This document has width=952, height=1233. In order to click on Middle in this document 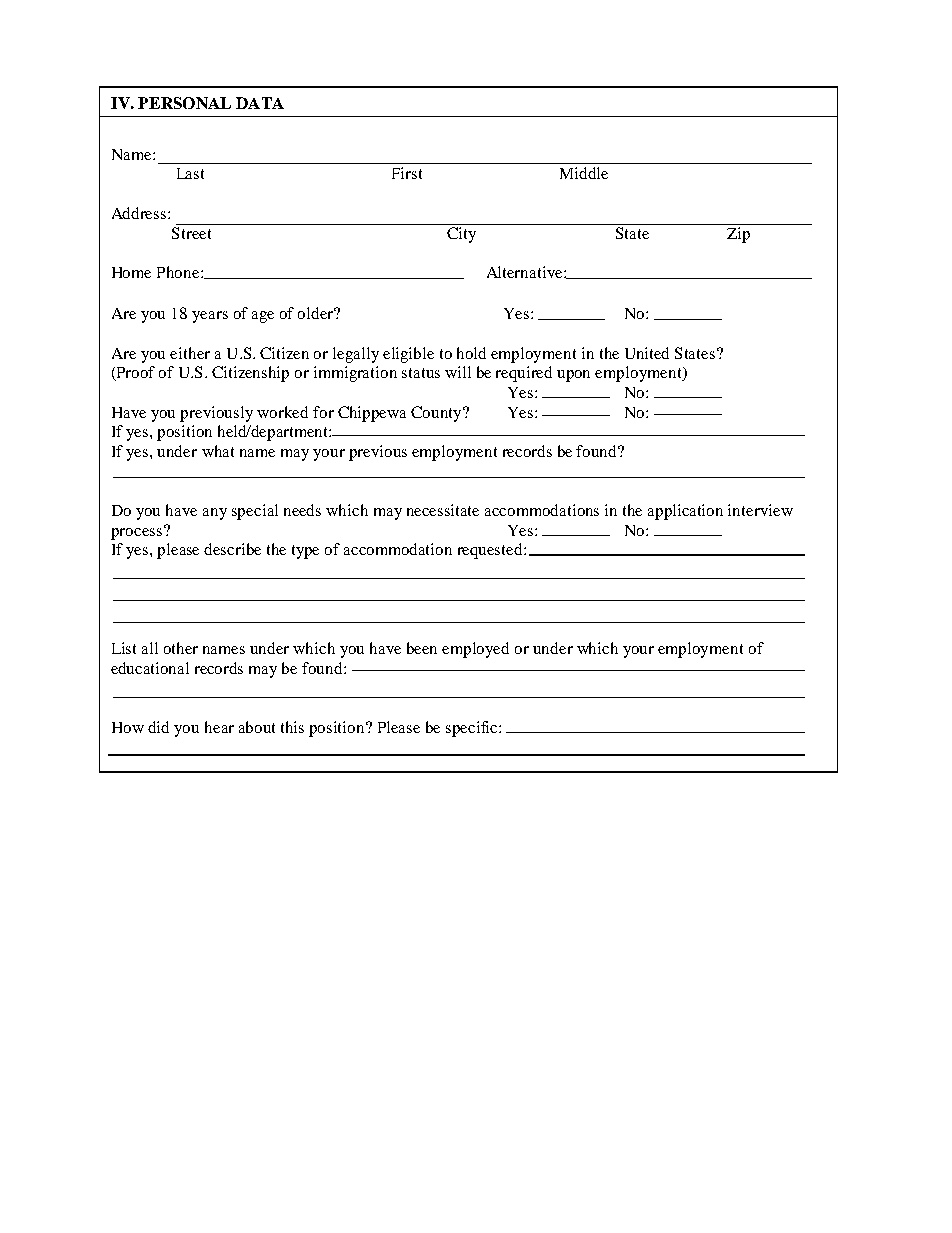, I will do `click(584, 173)`.
